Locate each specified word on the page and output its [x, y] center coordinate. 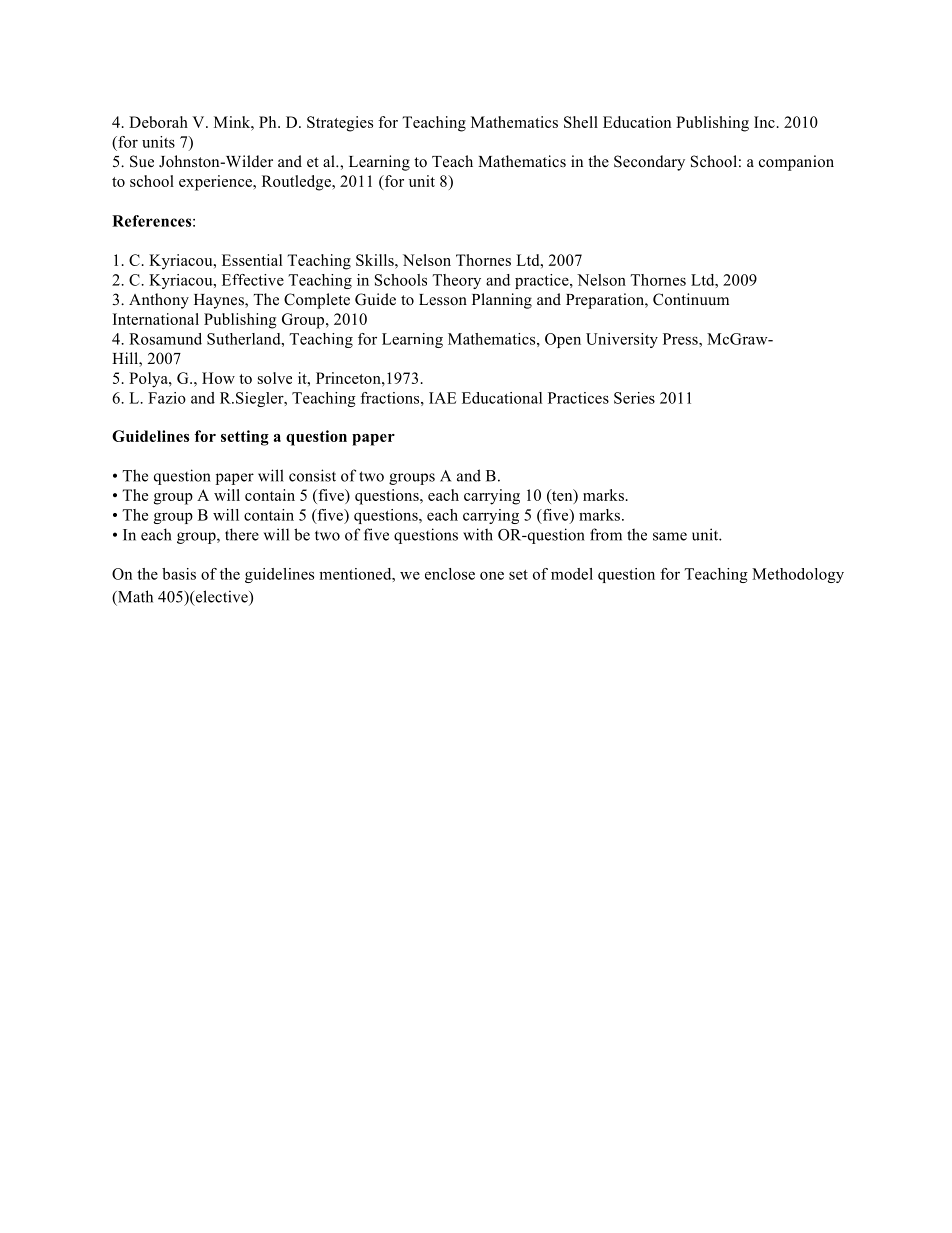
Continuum [691, 299]
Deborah [158, 122]
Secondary [649, 163]
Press [681, 339]
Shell [581, 122]
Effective [253, 280]
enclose [450, 574]
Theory [456, 281]
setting [245, 438]
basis [179, 574]
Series [634, 398]
